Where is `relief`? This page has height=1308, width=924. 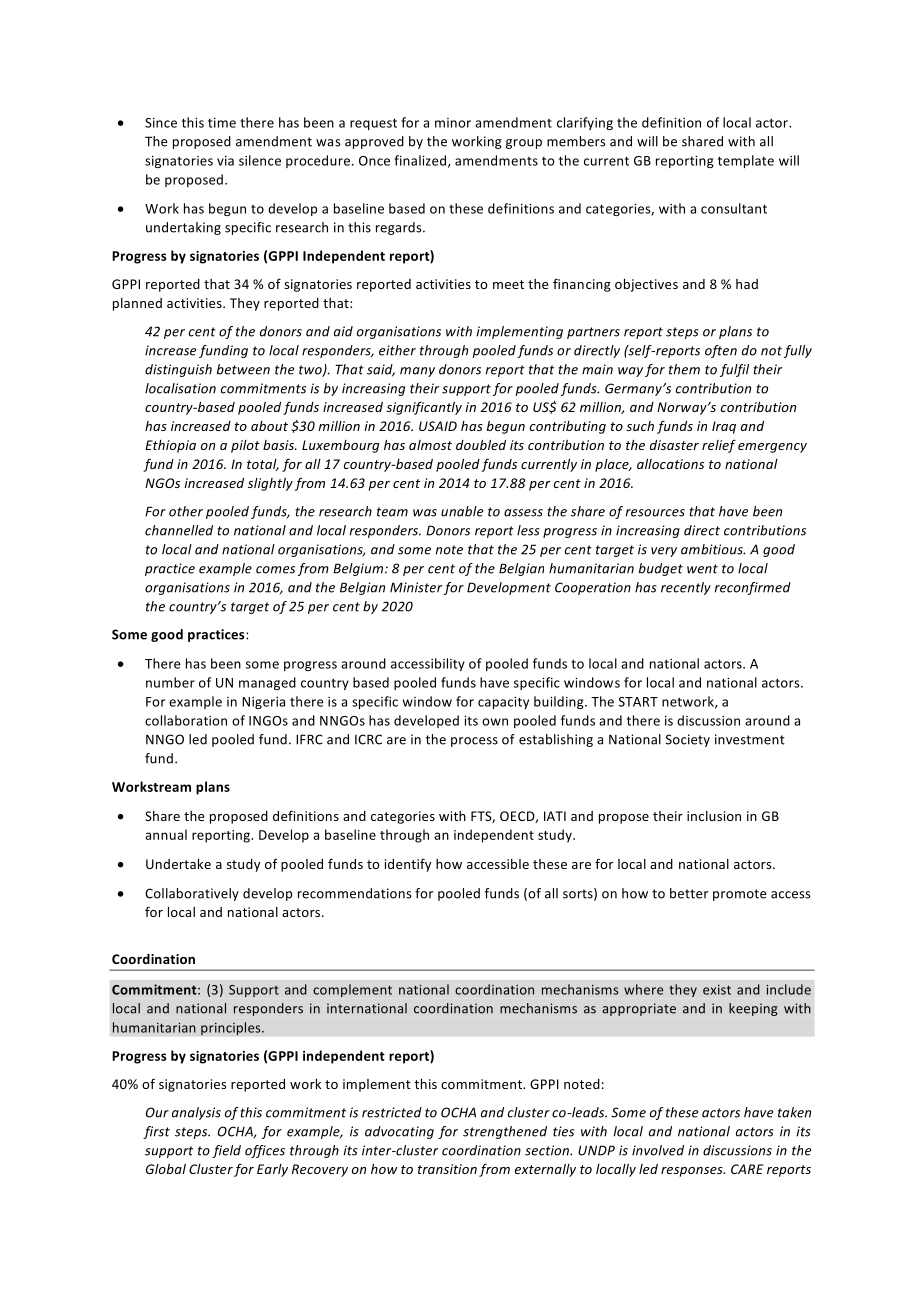
relief is located at coordinates (719, 446).
